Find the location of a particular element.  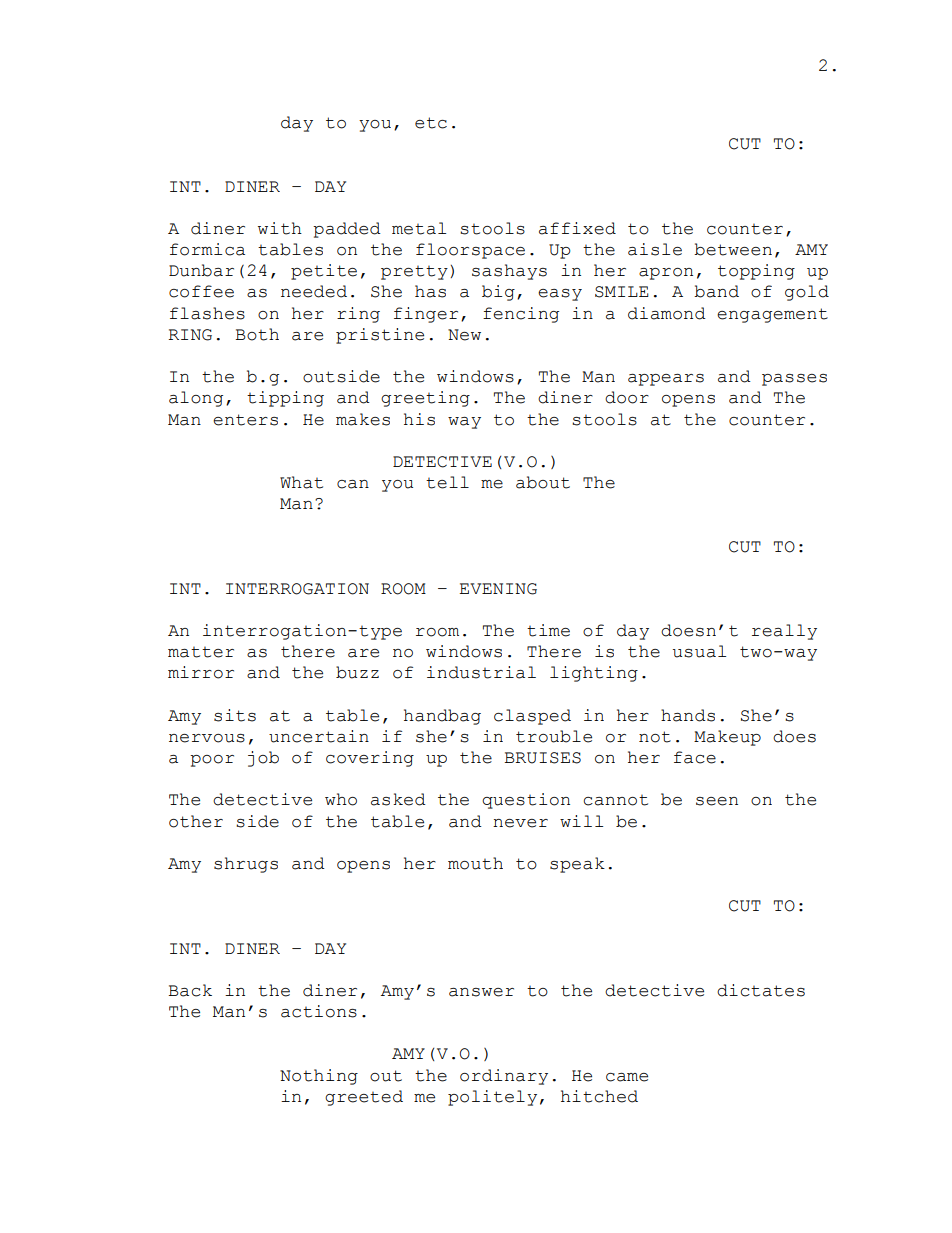

etc is located at coordinates (431, 123).
